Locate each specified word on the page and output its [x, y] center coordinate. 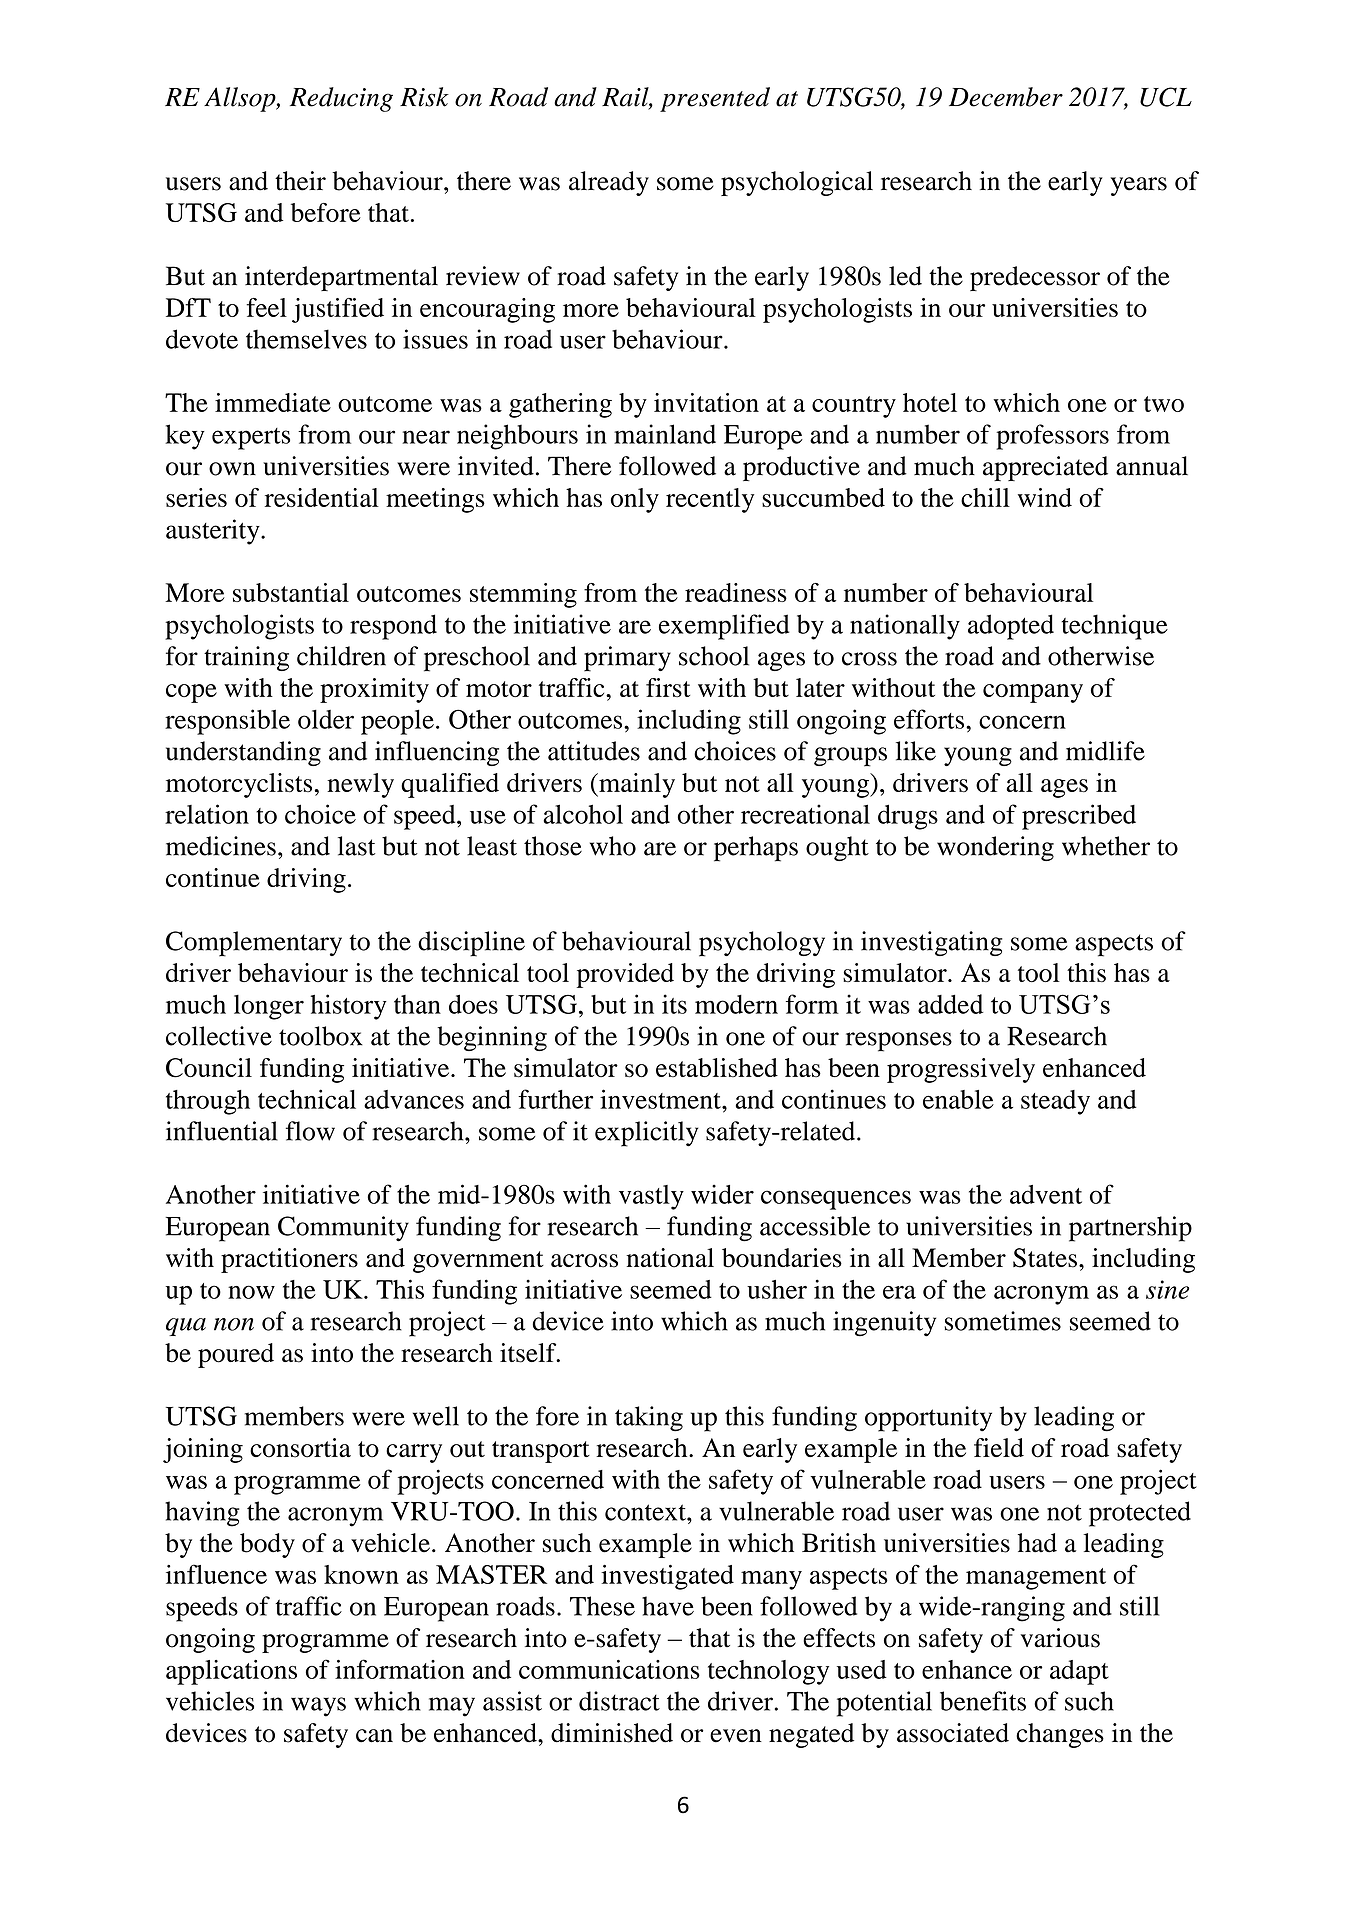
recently [710, 500]
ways [318, 1707]
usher [777, 1289]
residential [322, 497]
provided [625, 975]
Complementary [254, 944]
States [1045, 1258]
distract [619, 1701]
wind [1045, 497]
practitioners [289, 1260]
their [300, 181]
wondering [995, 848]
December [1006, 97]
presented [715, 99]
